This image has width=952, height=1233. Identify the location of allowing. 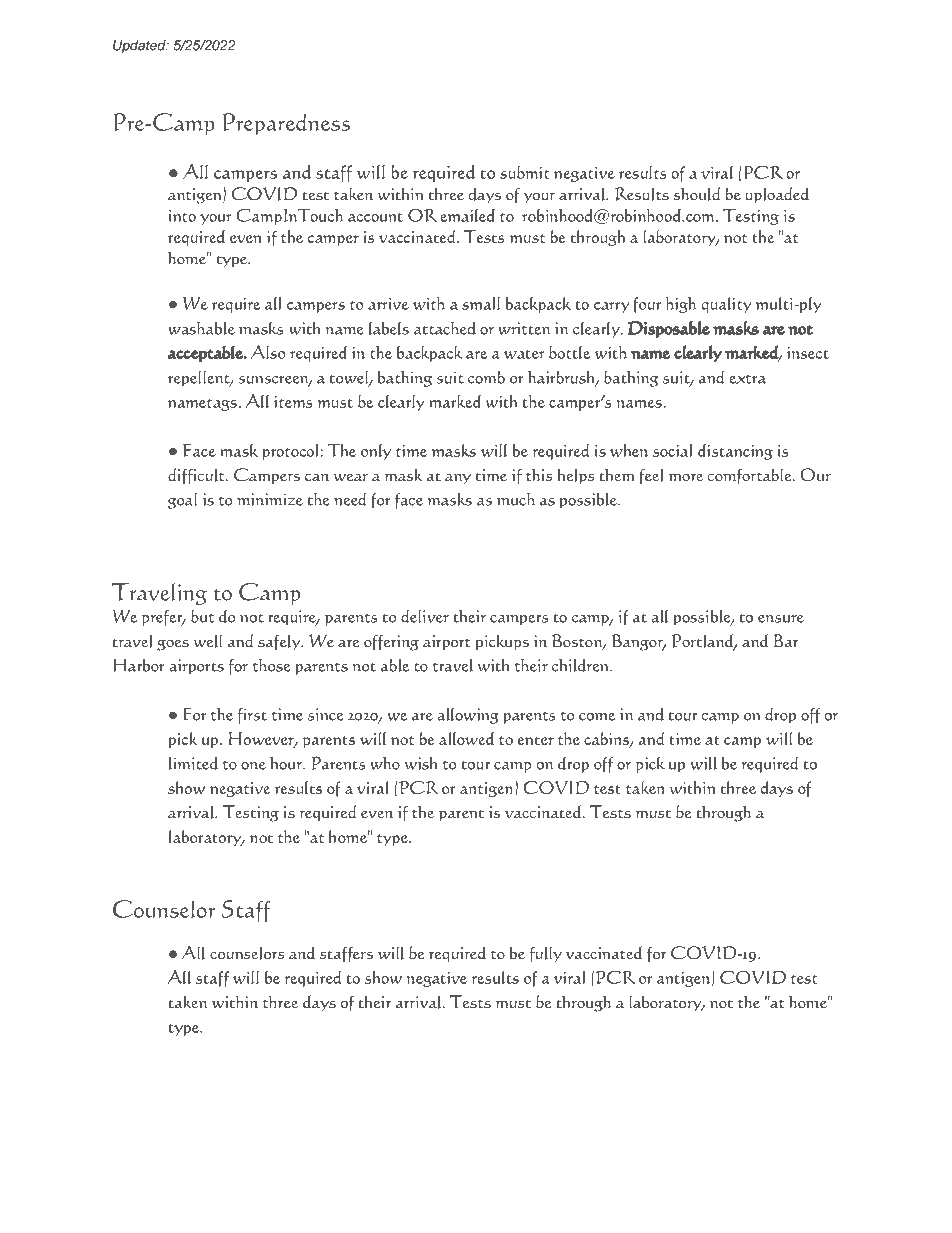
(468, 716).
